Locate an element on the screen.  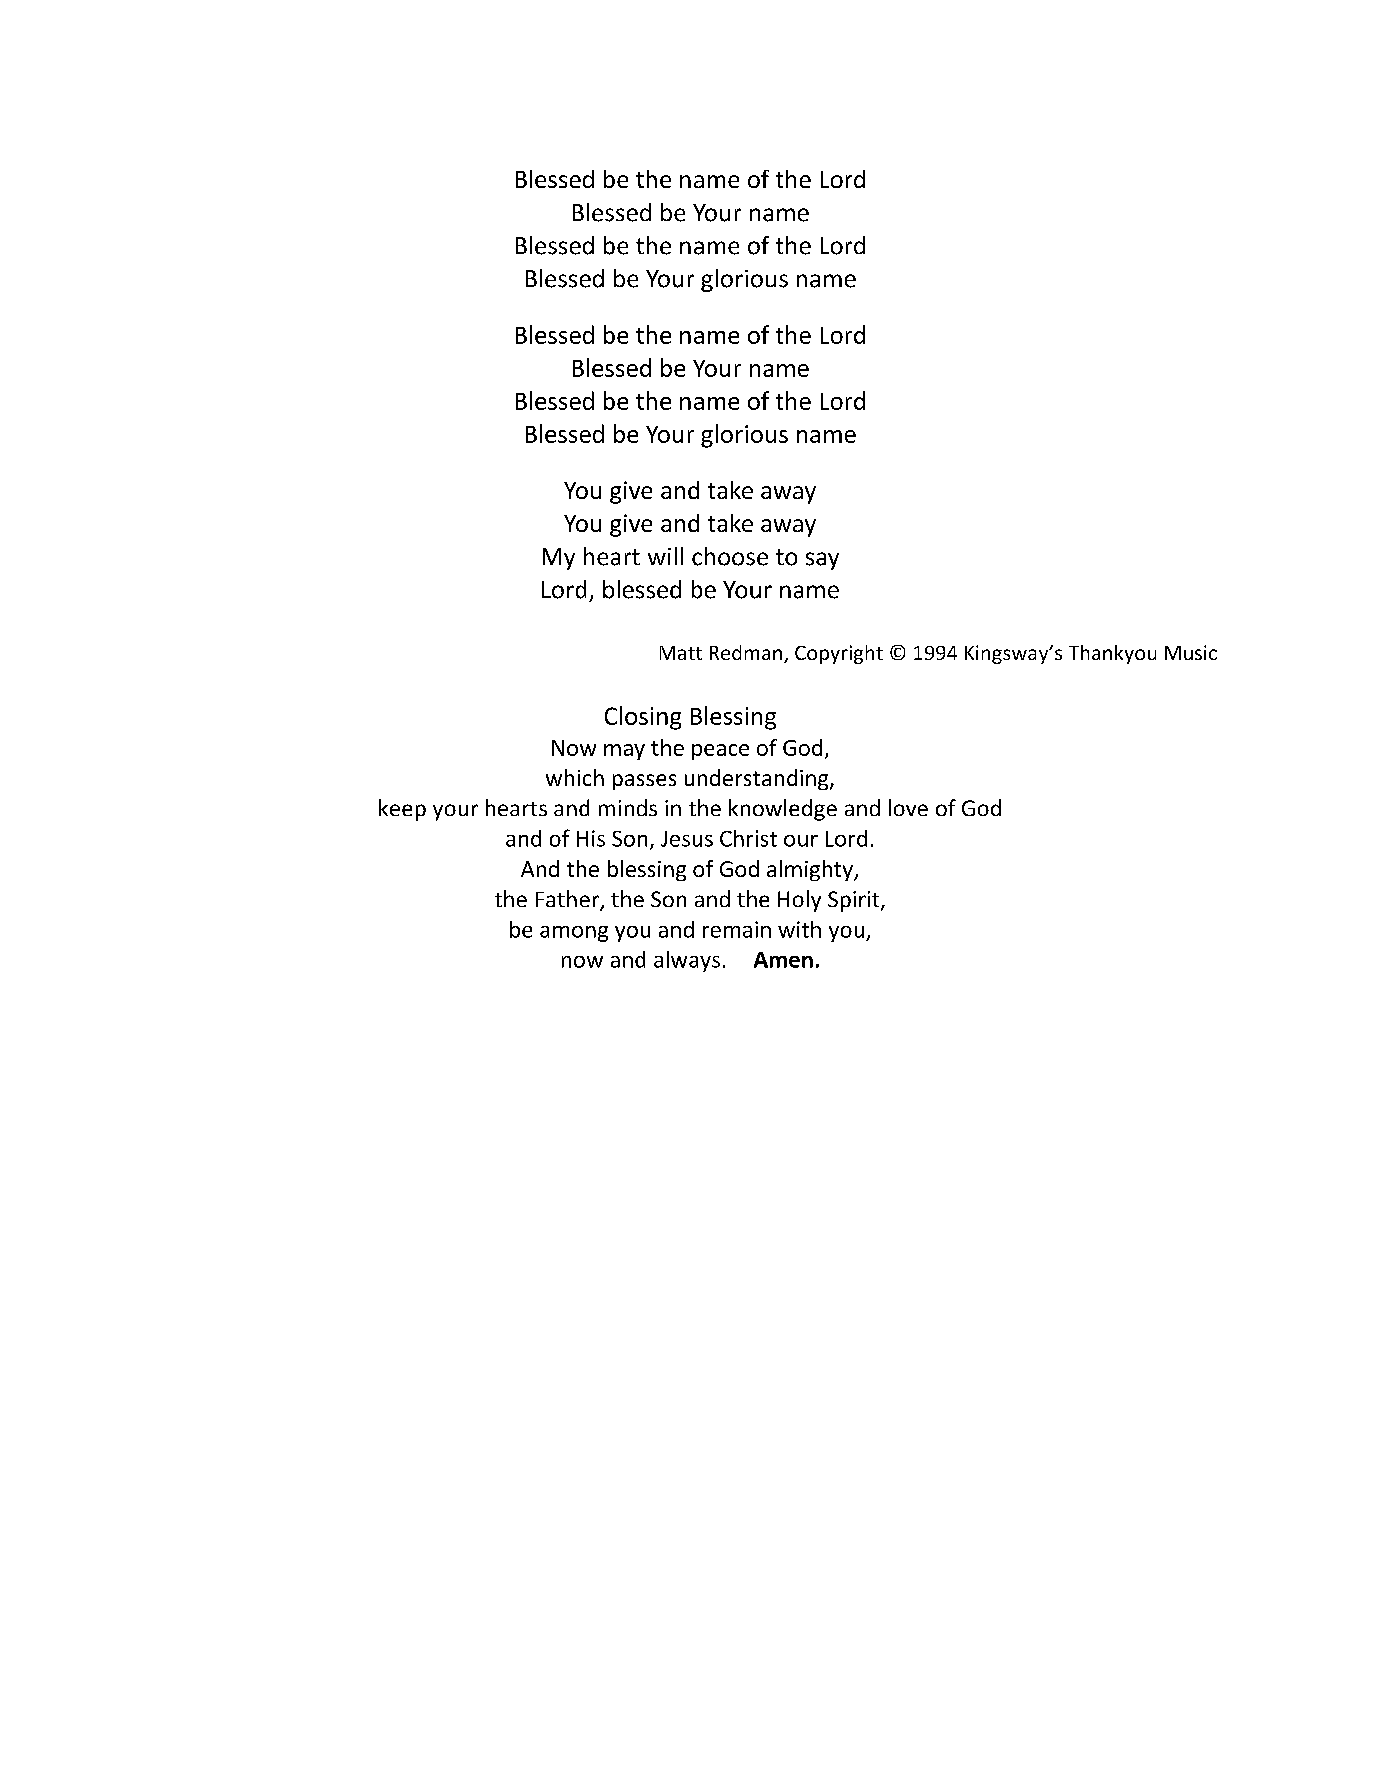
which is located at coordinates (575, 777).
